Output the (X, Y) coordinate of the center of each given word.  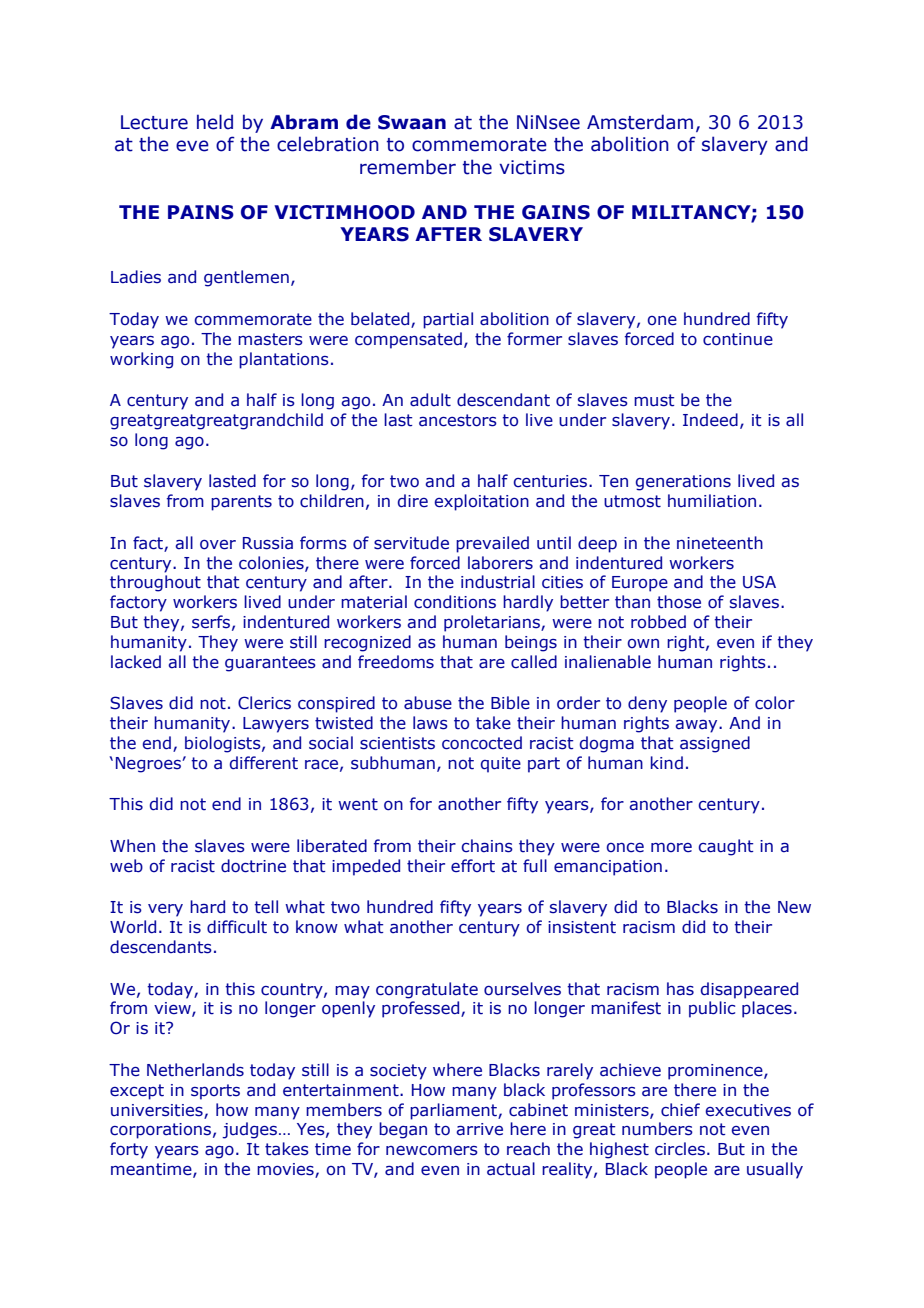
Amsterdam (640, 122)
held (215, 122)
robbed (658, 622)
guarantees (270, 664)
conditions (455, 602)
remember (408, 167)
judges (251, 1130)
